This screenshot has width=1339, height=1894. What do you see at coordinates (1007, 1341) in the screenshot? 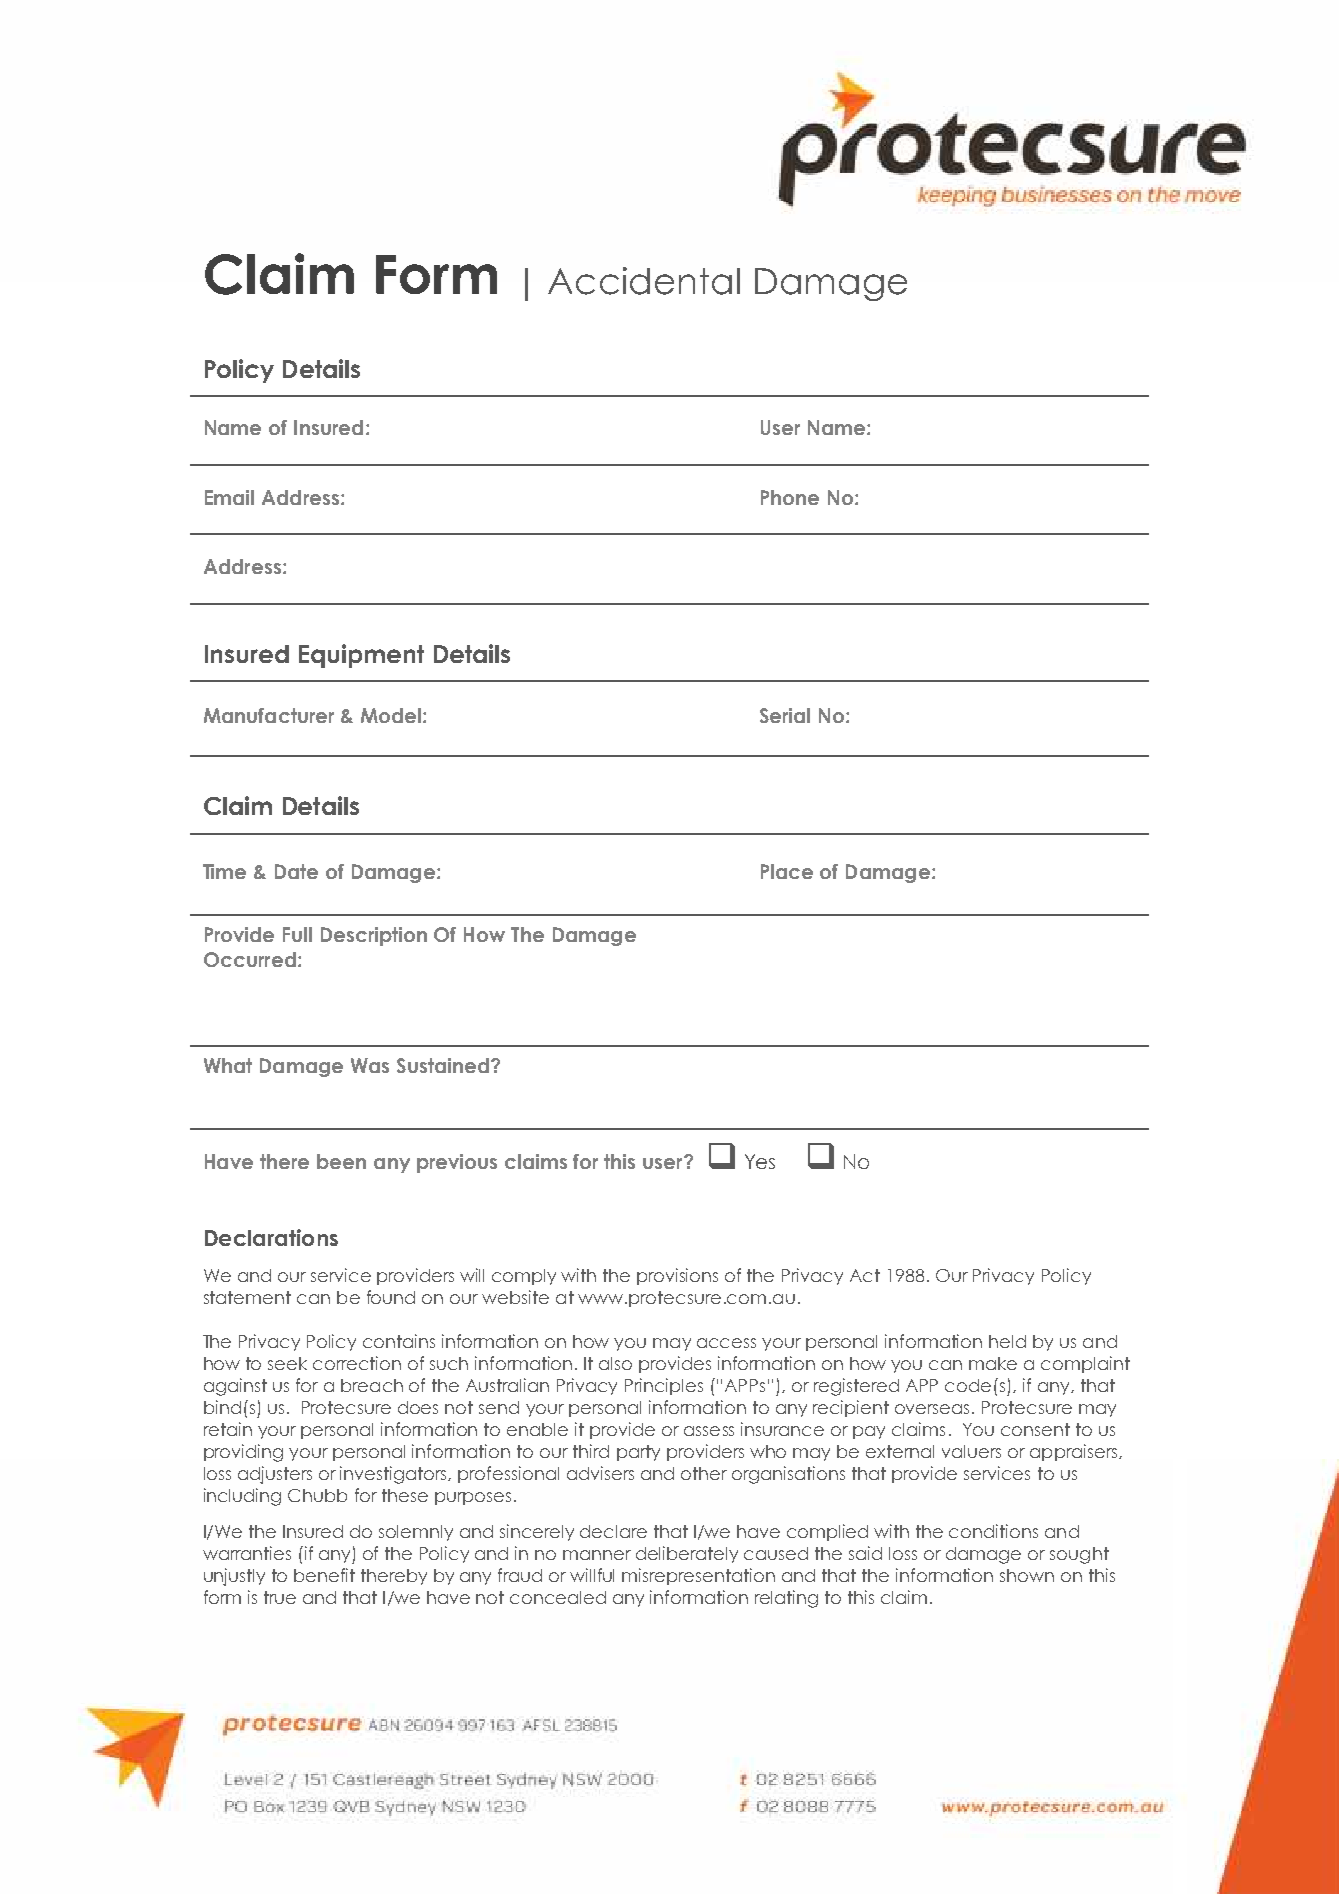
I see `held` at bounding box center [1007, 1341].
